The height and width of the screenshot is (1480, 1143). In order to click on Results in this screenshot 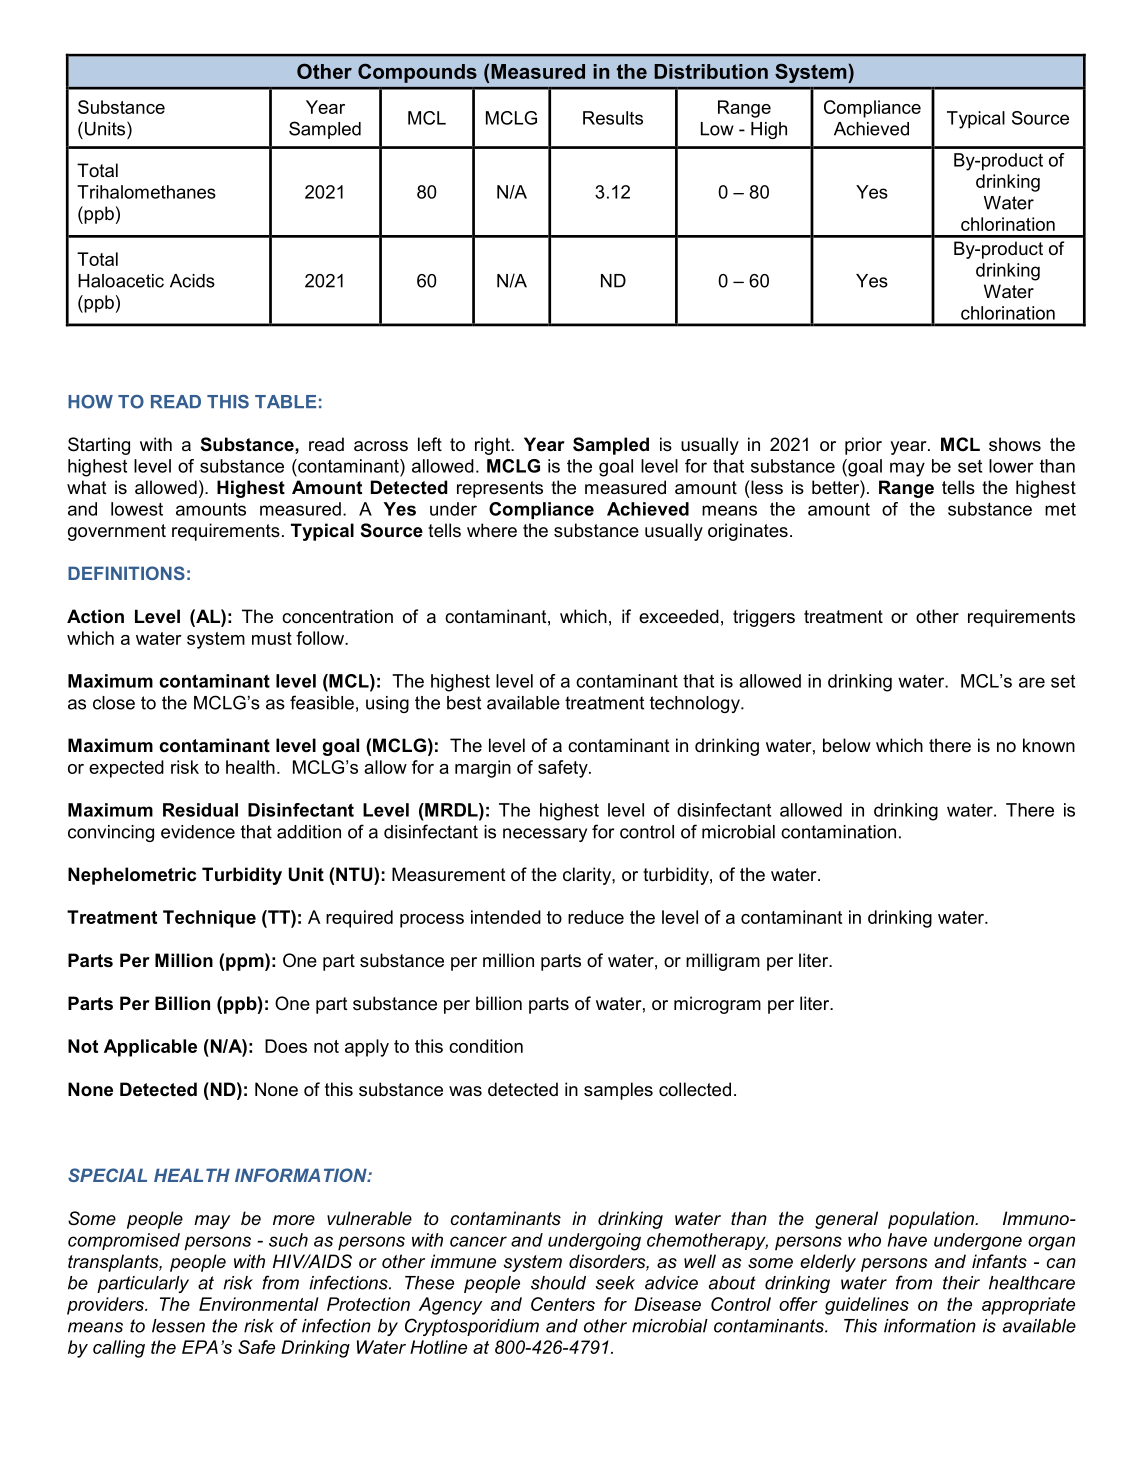, I will do `click(613, 118)`.
